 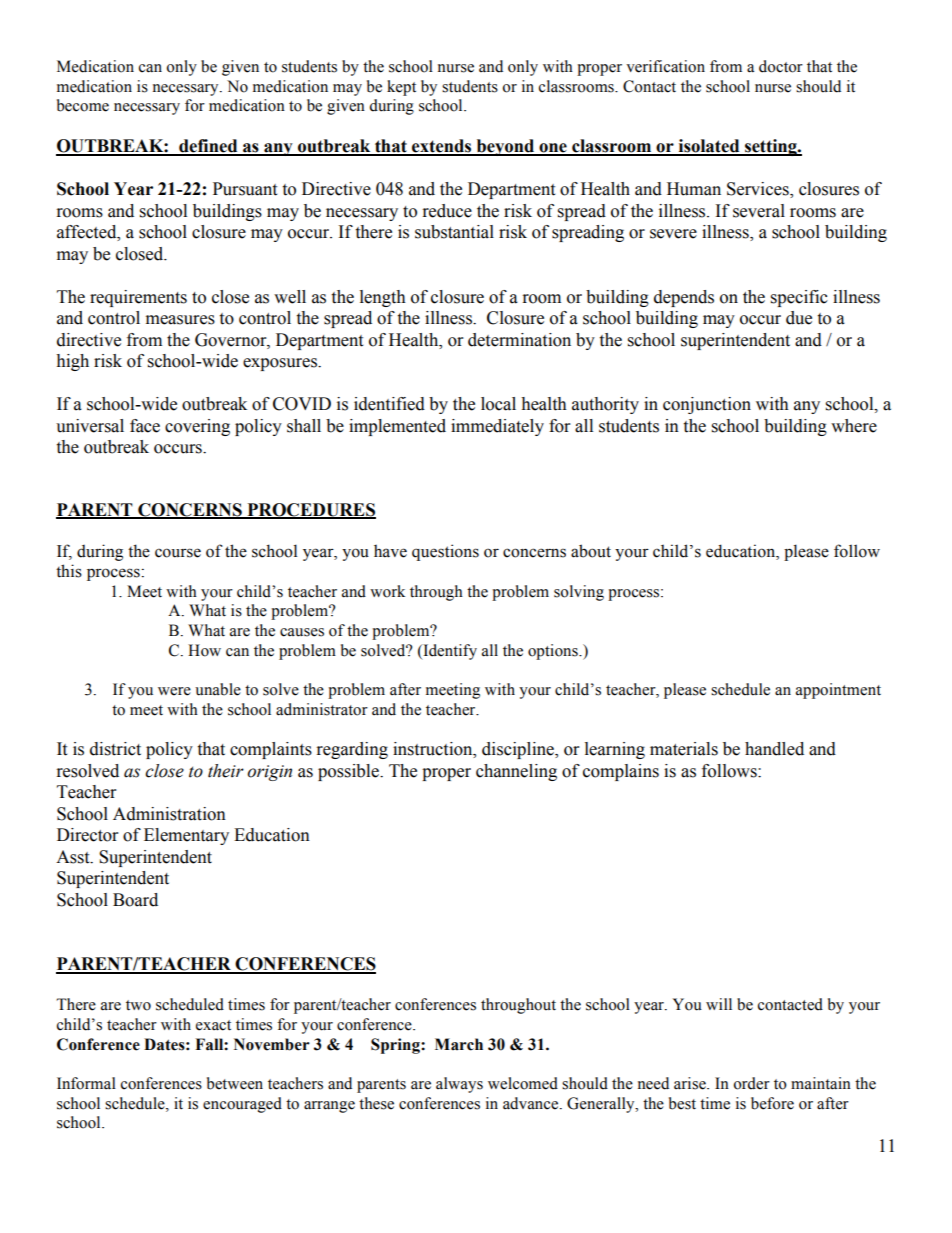 What do you see at coordinates (459, 1085) in the image?
I see `always` at bounding box center [459, 1085].
